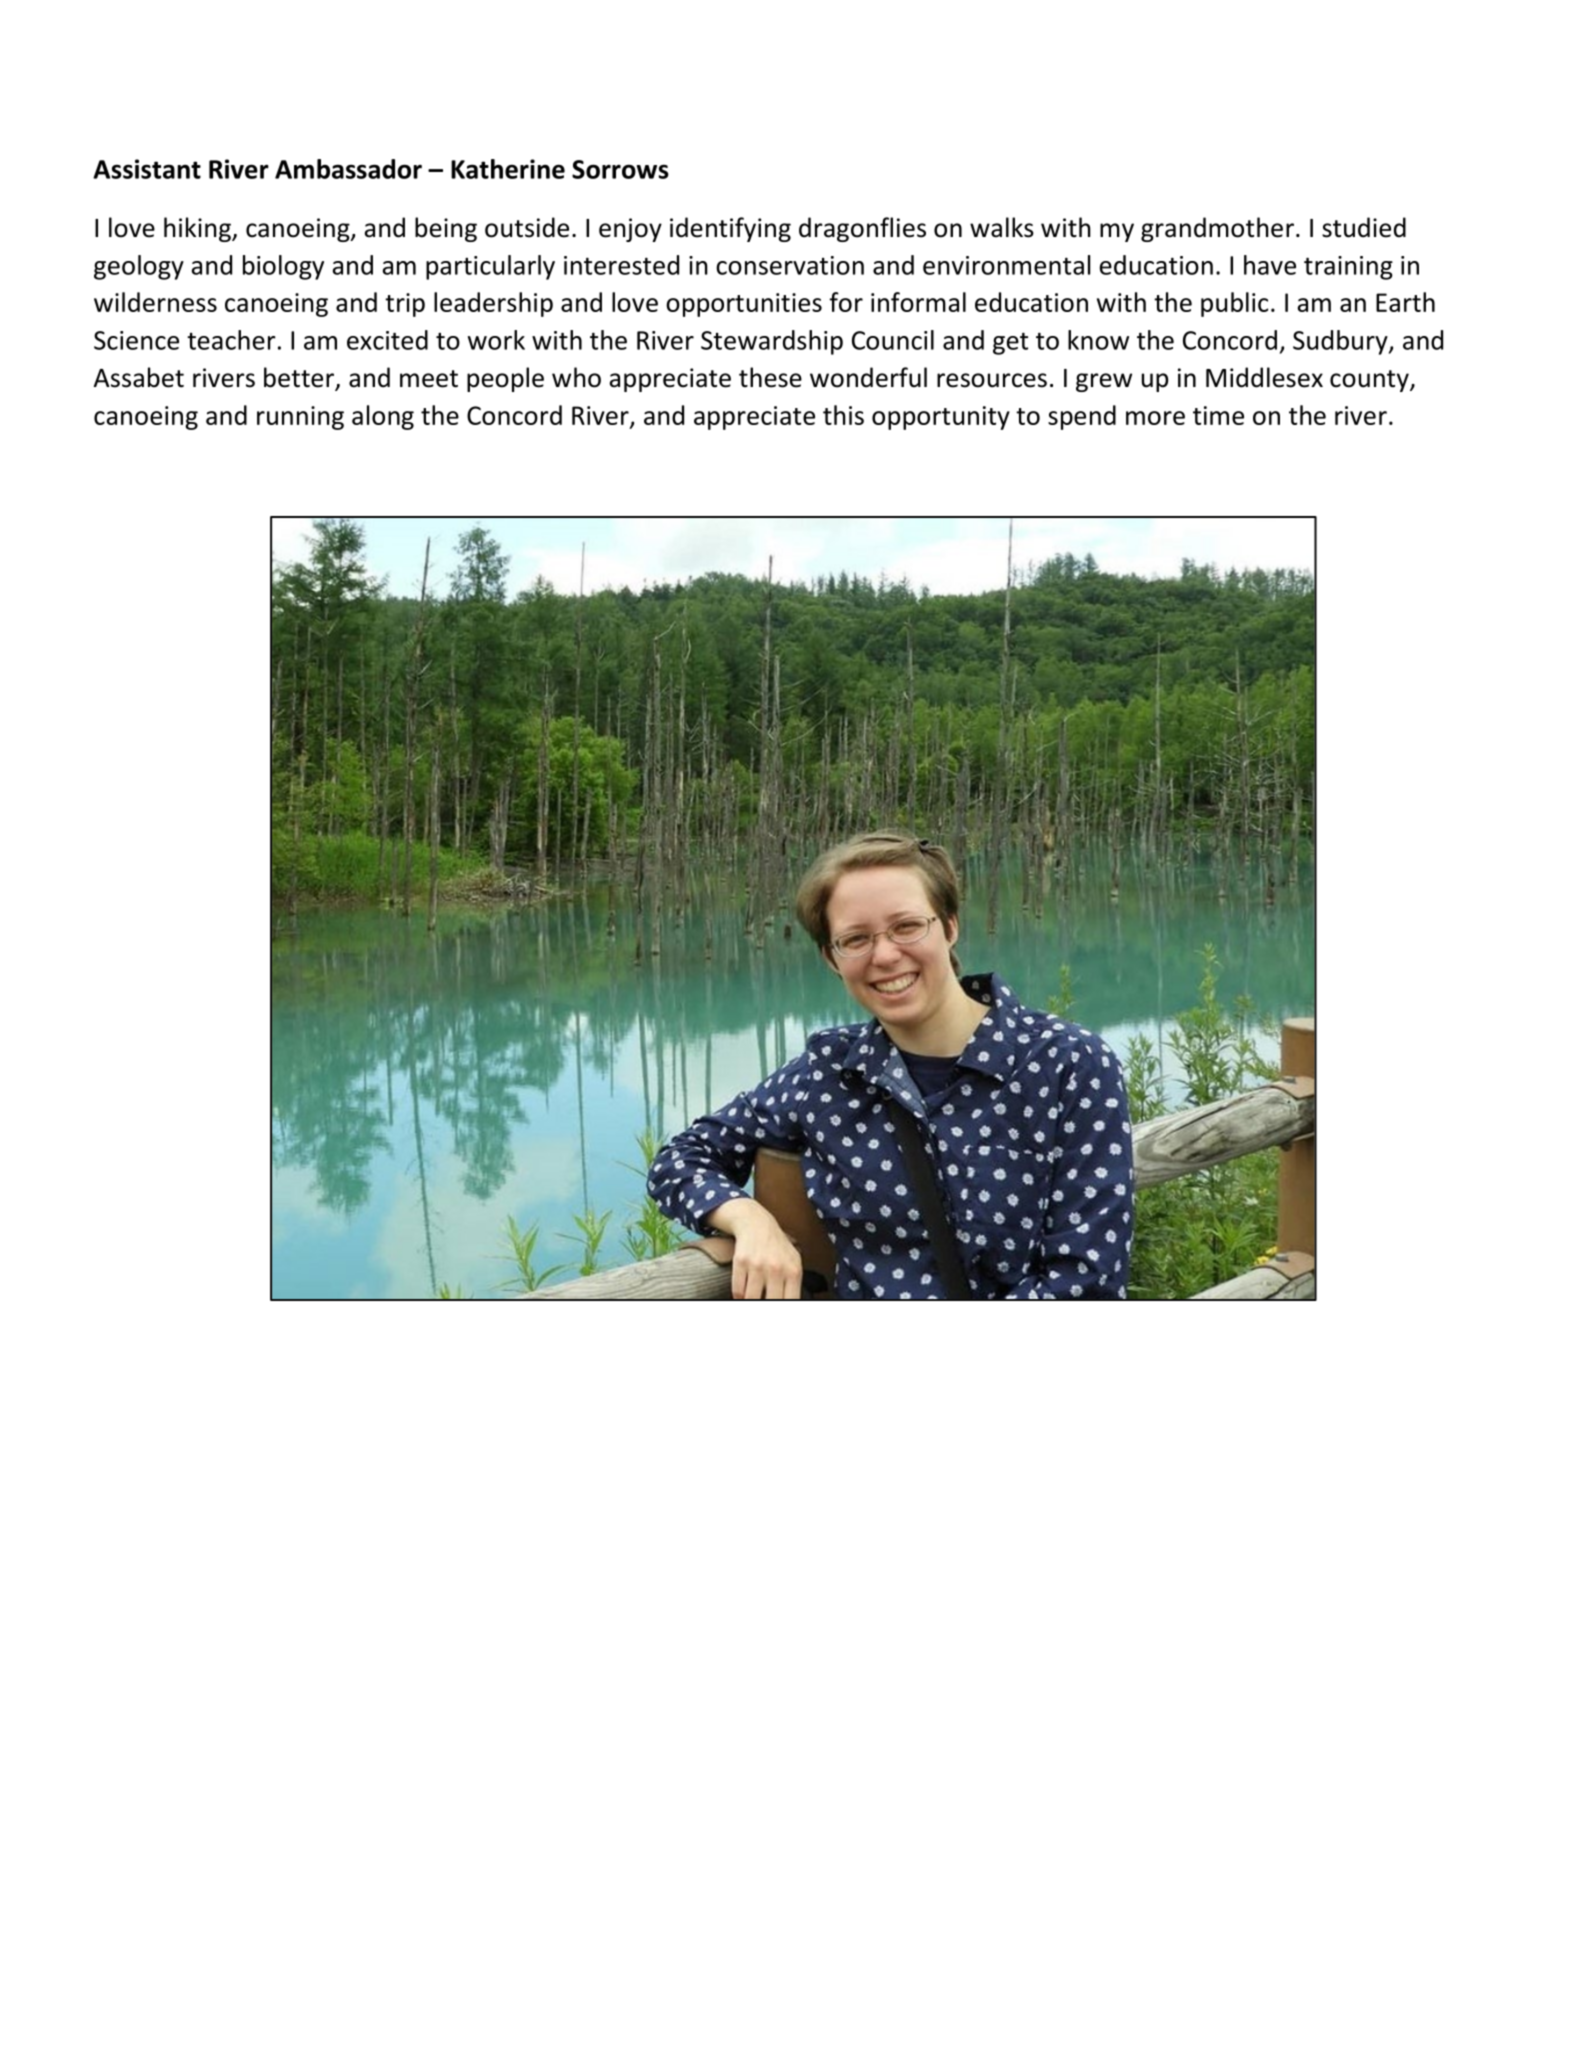 Image resolution: width=1586 pixels, height=2052 pixels. I want to click on opportunities, so click(744, 305).
